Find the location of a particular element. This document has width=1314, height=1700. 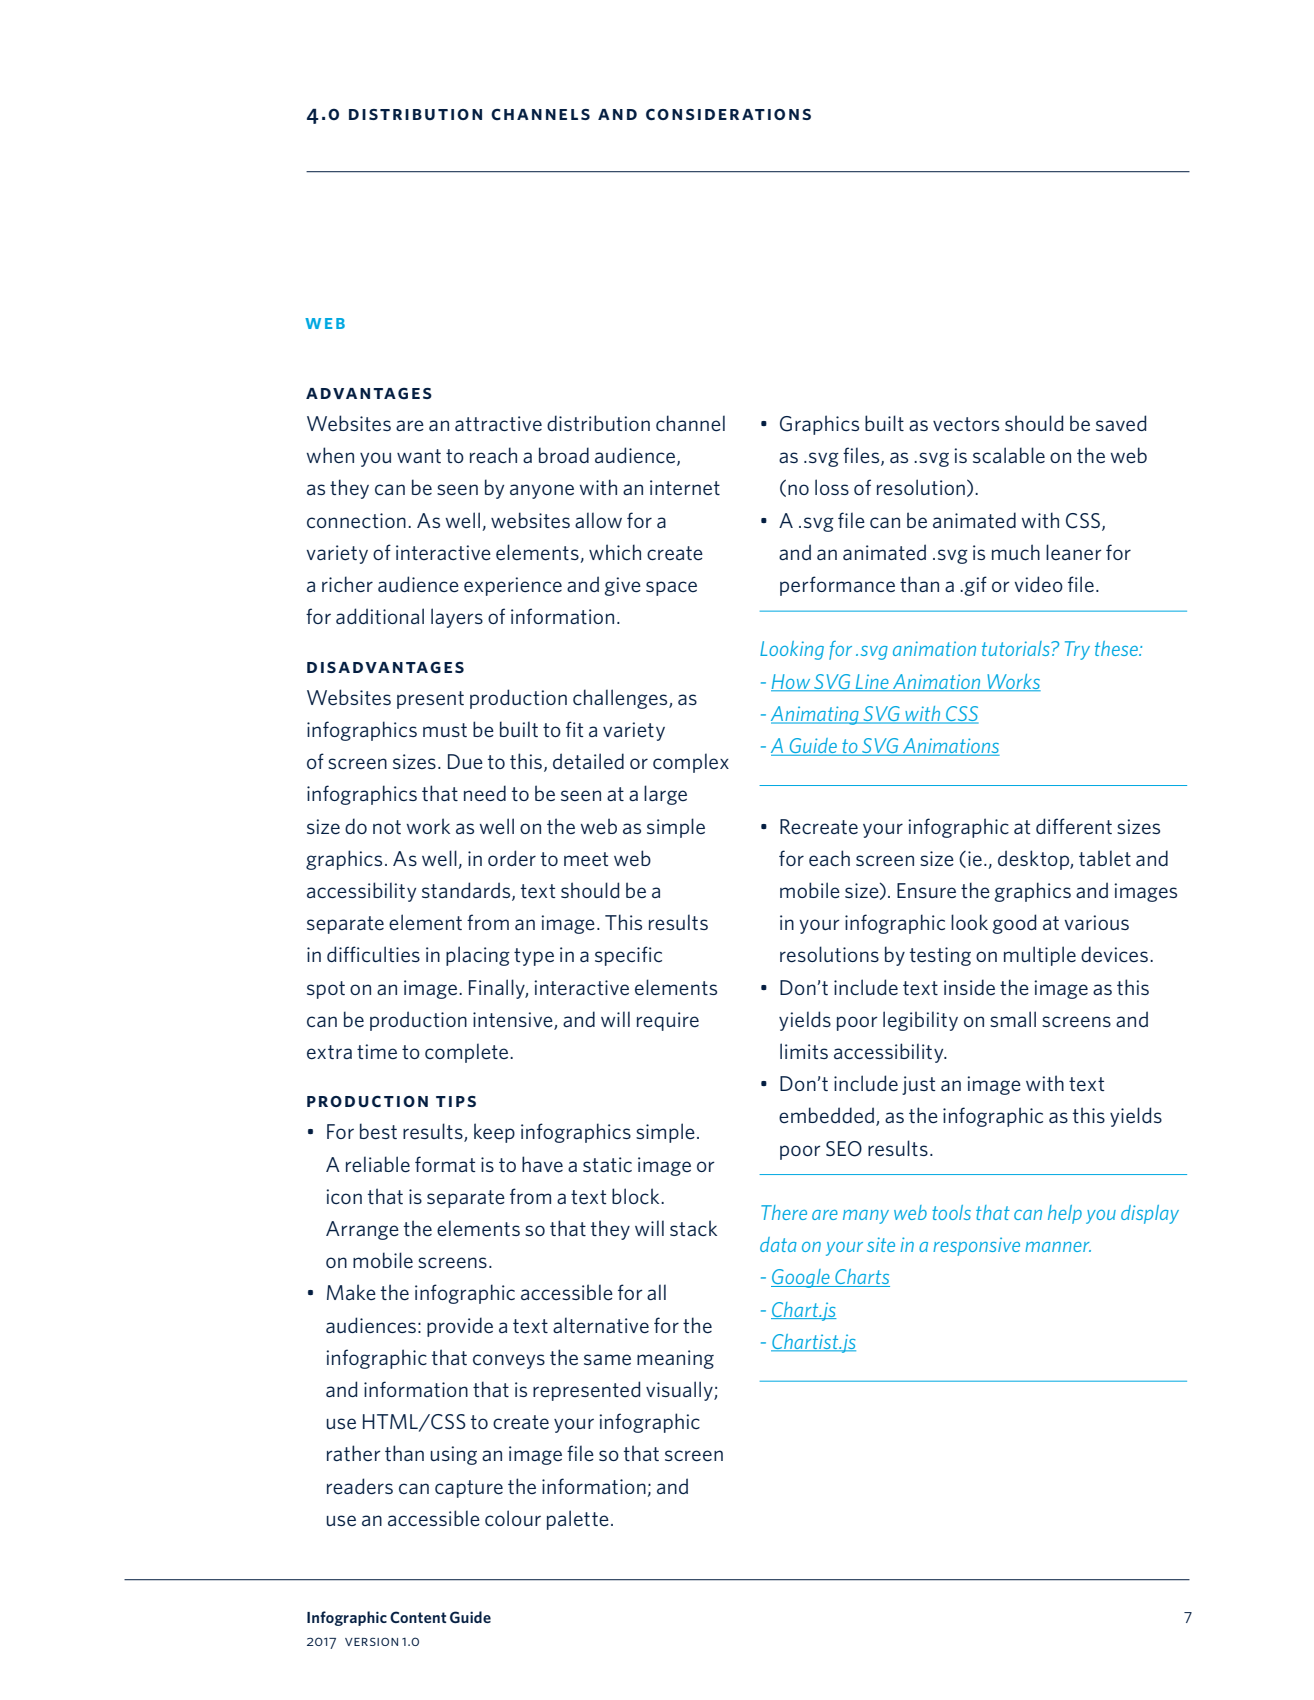

palette is located at coordinates (578, 1520).
